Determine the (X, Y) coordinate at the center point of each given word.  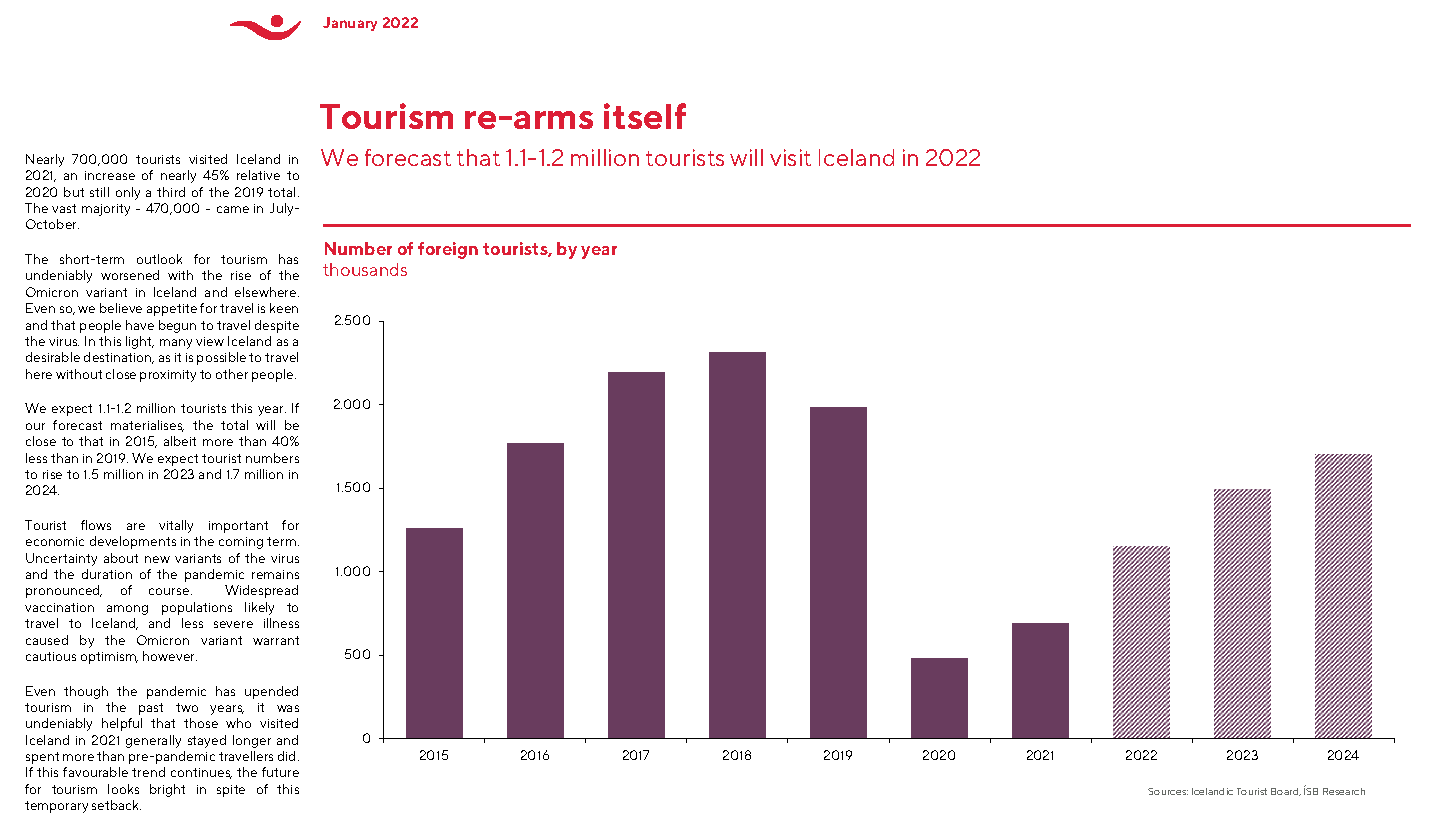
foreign (448, 250)
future (280, 772)
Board (1286, 792)
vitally (176, 526)
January (350, 24)
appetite (172, 310)
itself (645, 116)
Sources (1168, 791)
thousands (365, 269)
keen (284, 308)
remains (275, 574)
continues (201, 773)
